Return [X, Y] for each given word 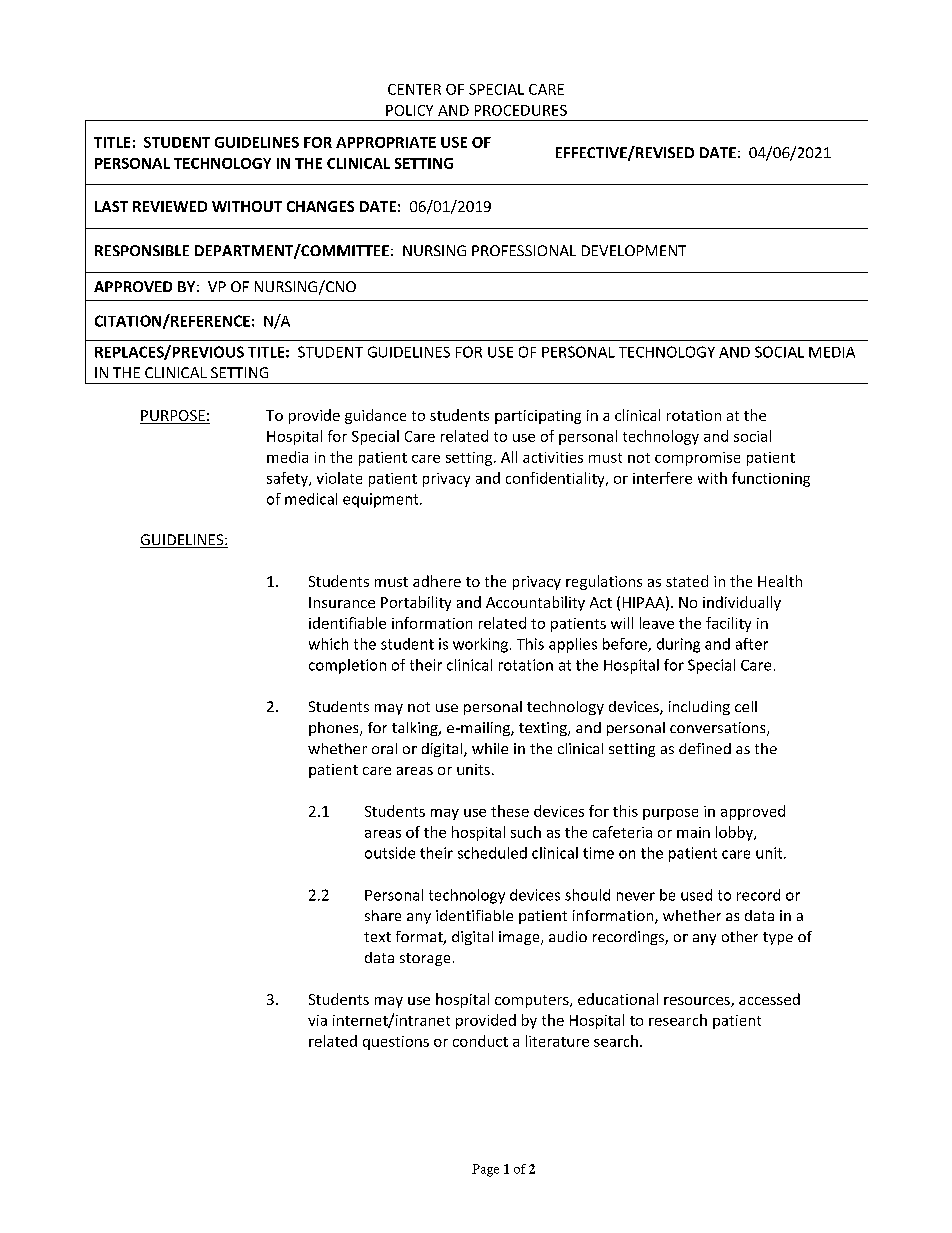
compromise [697, 459]
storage [425, 959]
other [740, 936]
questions [396, 1043]
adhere [437, 581]
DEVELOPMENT [634, 250]
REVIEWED [170, 206]
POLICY [409, 110]
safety [288, 479]
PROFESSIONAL [524, 250]
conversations [719, 729]
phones [335, 729]
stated [687, 581]
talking [416, 729]
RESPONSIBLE [142, 250]
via [317, 1020]
